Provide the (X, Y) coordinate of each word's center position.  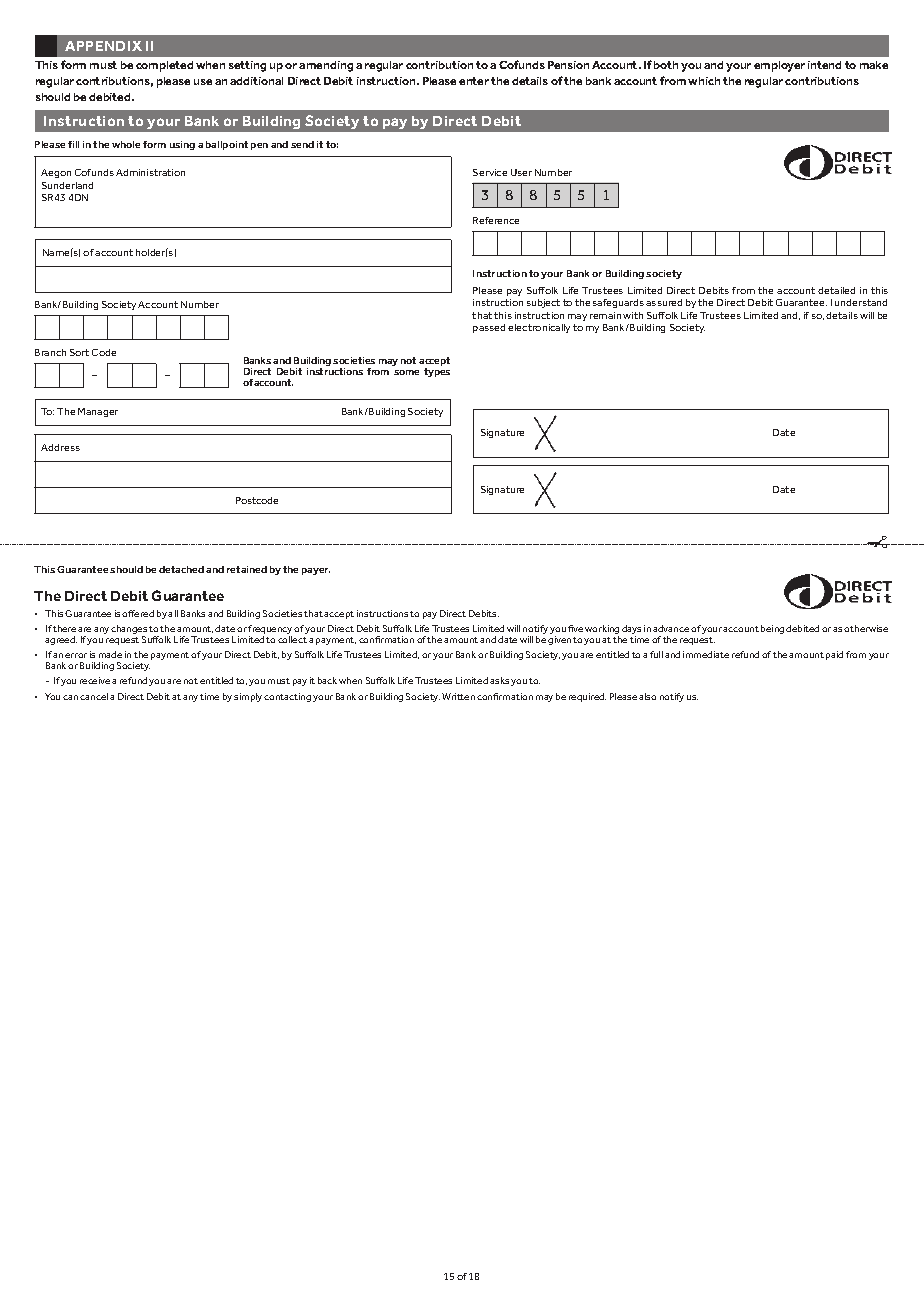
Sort (79, 352)
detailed (836, 290)
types (437, 372)
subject (543, 303)
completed (164, 66)
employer (779, 66)
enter (474, 81)
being (772, 629)
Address (60, 447)
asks (499, 680)
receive (95, 680)
